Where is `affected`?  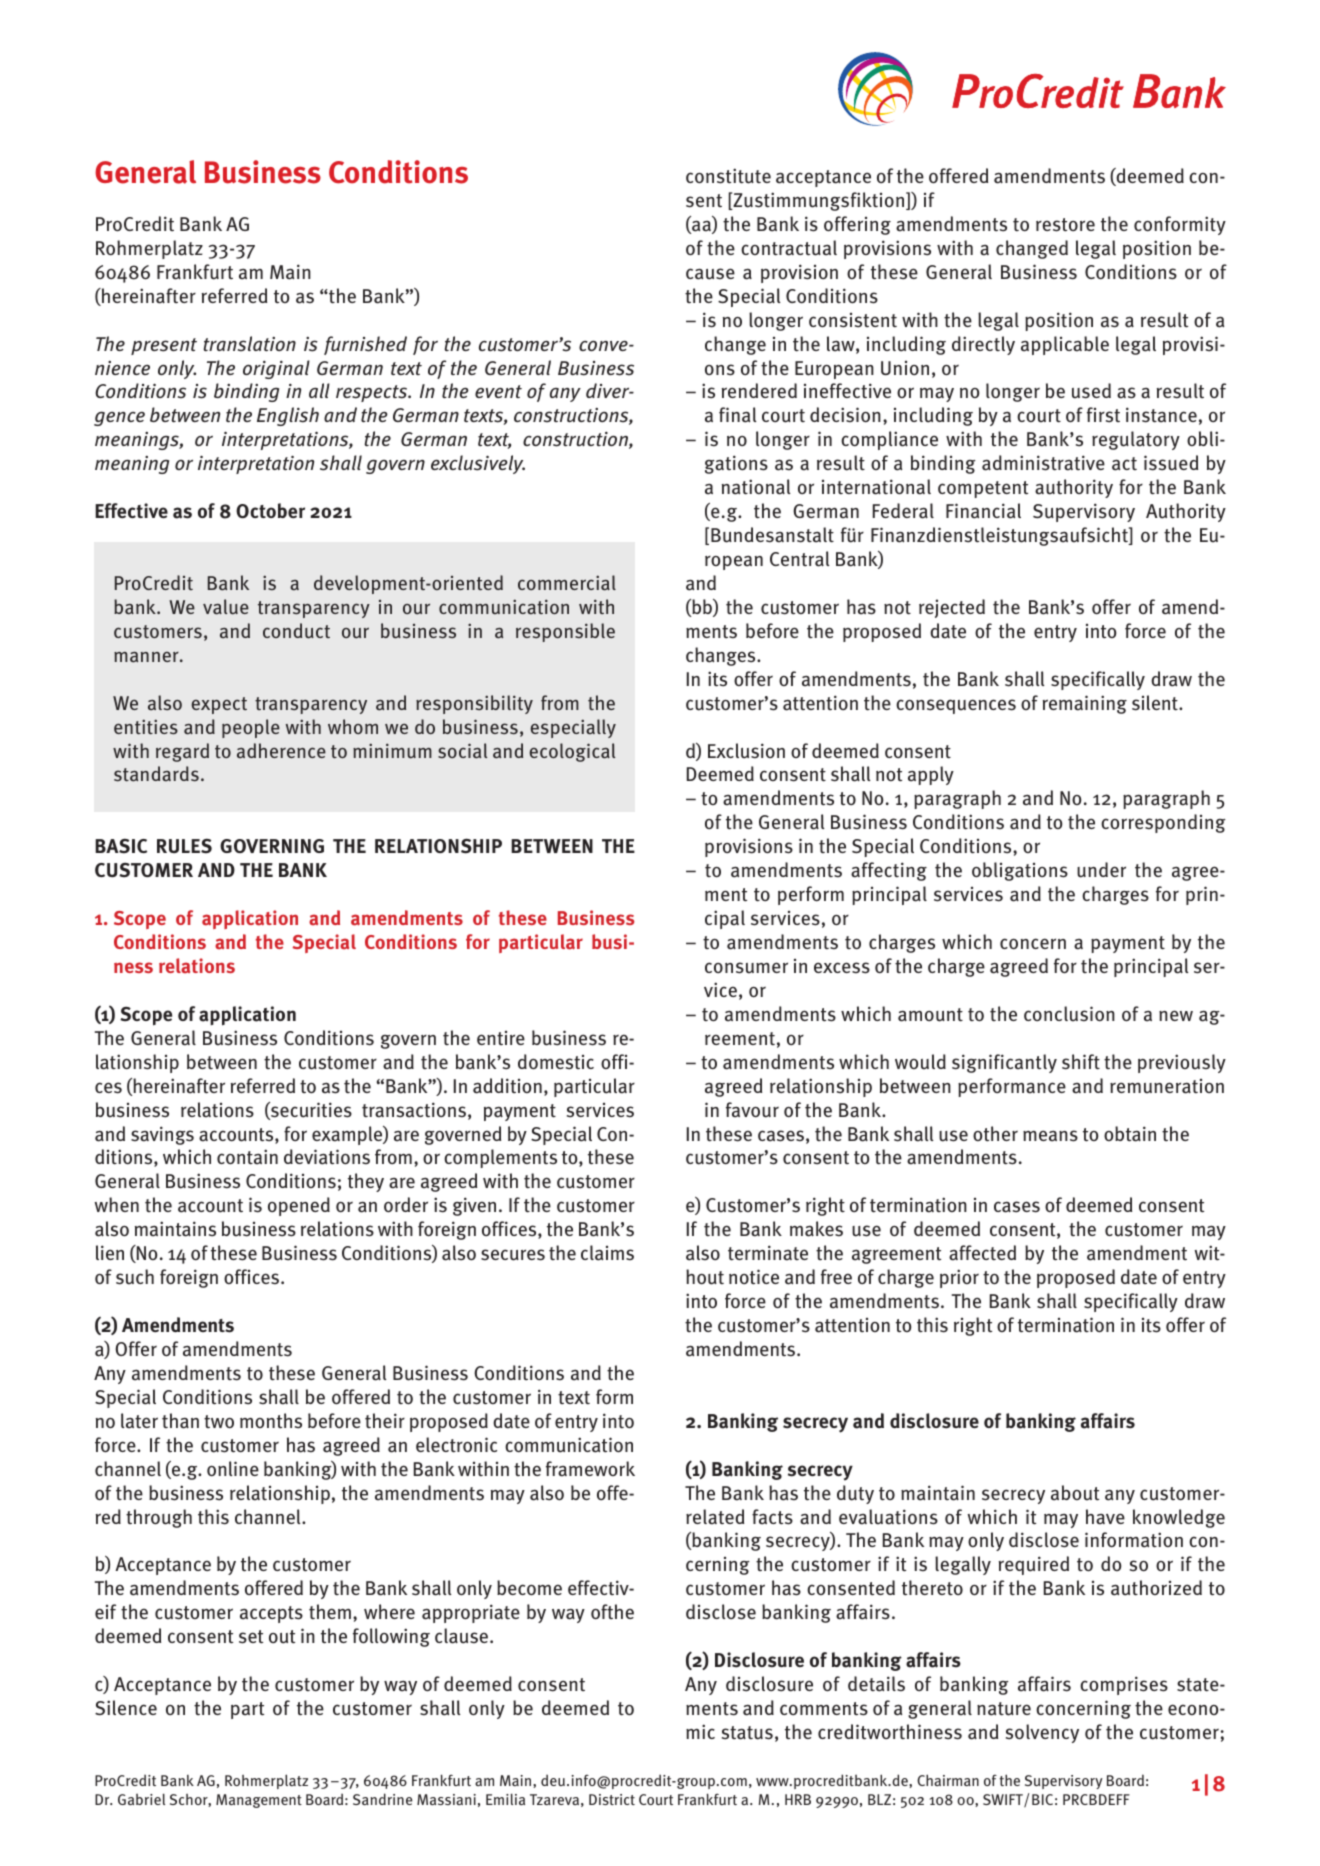 affected is located at coordinates (982, 1253).
